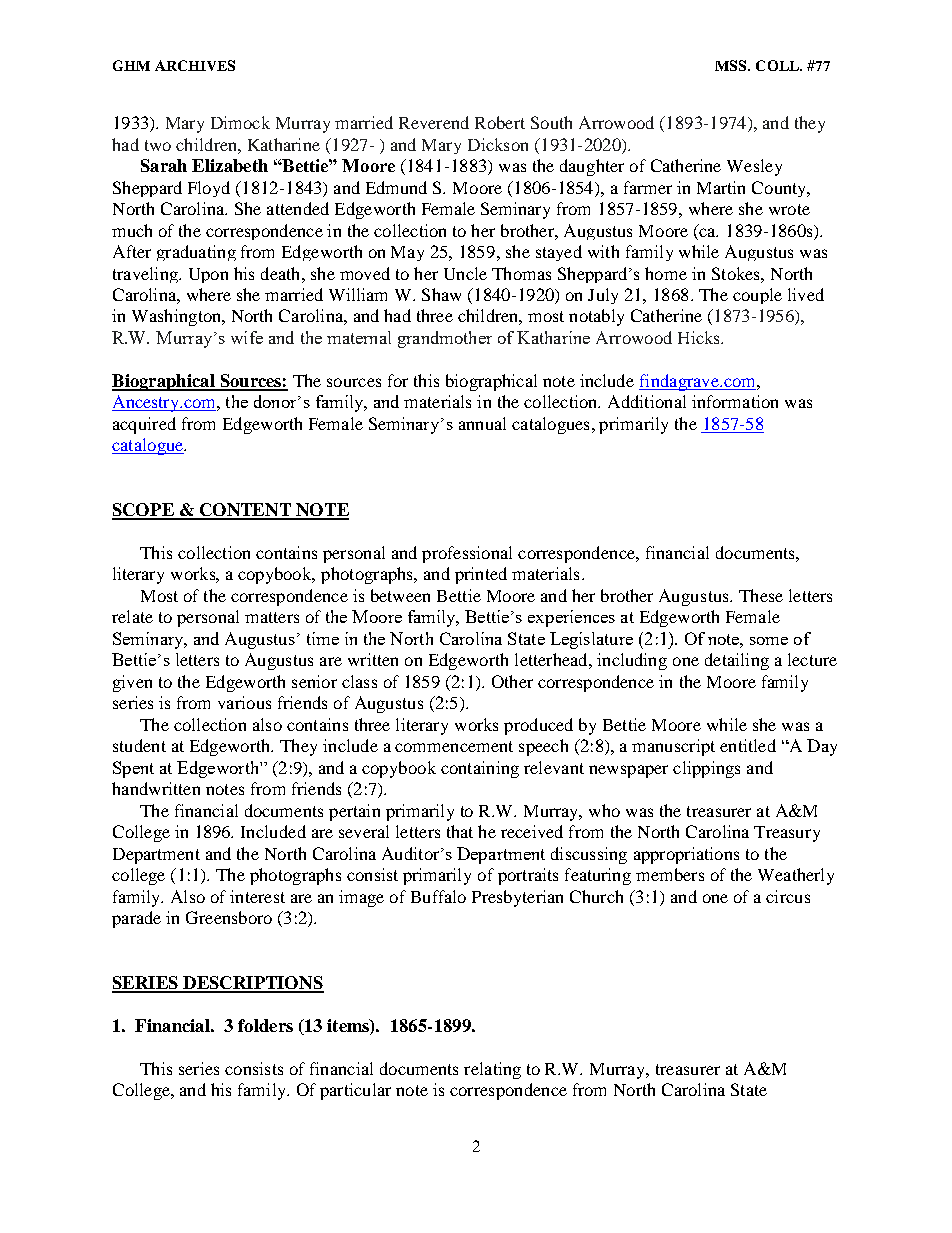 This document has width=952, height=1233. What do you see at coordinates (265, 1025) in the document?
I see `folders` at bounding box center [265, 1025].
